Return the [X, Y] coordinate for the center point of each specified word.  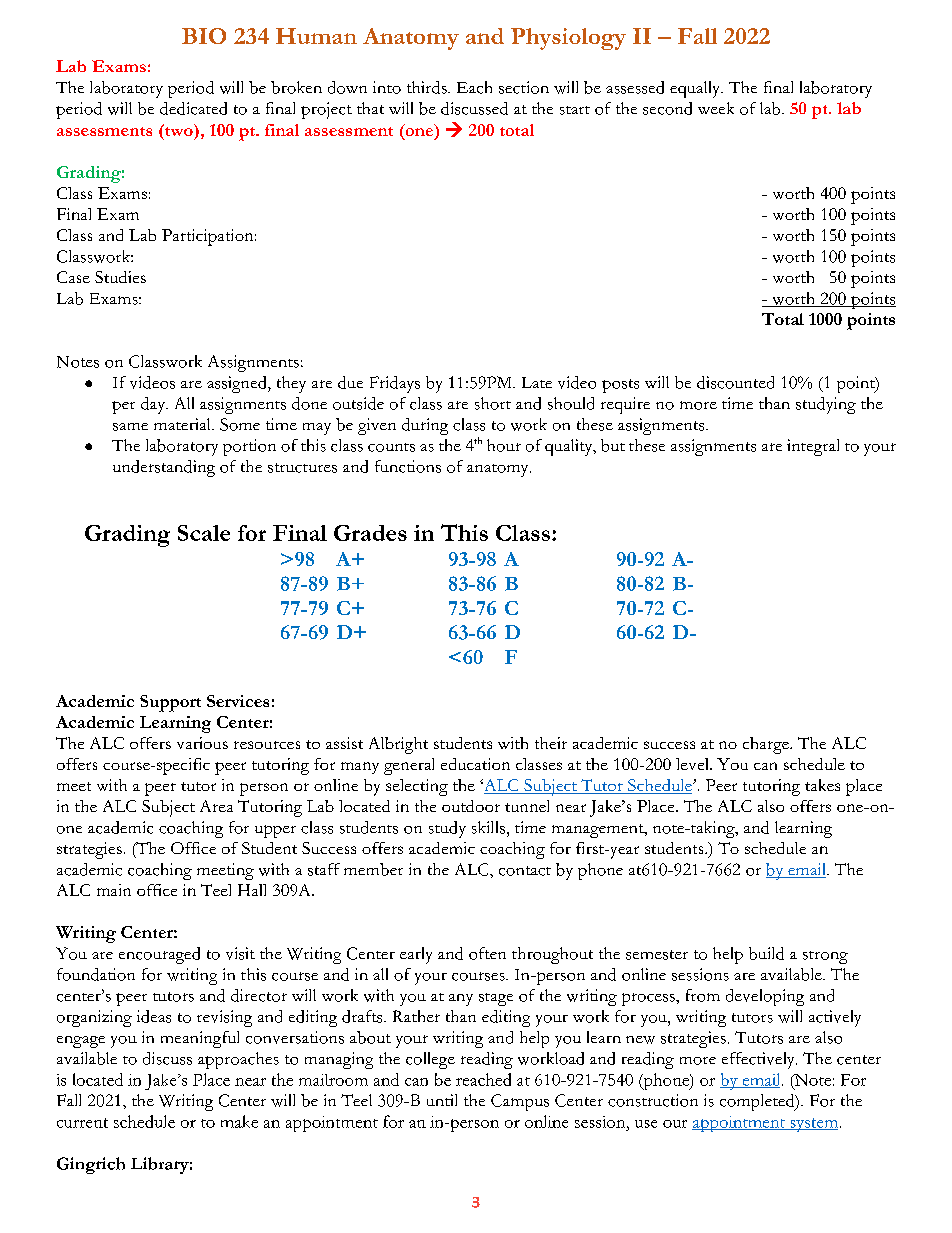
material [183, 424]
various [202, 743]
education [475, 764]
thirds [428, 87]
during [425, 426]
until [442, 1100]
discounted [735, 382]
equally [696, 89]
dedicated [193, 108]
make [239, 1121]
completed [758, 1102]
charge [767, 745]
